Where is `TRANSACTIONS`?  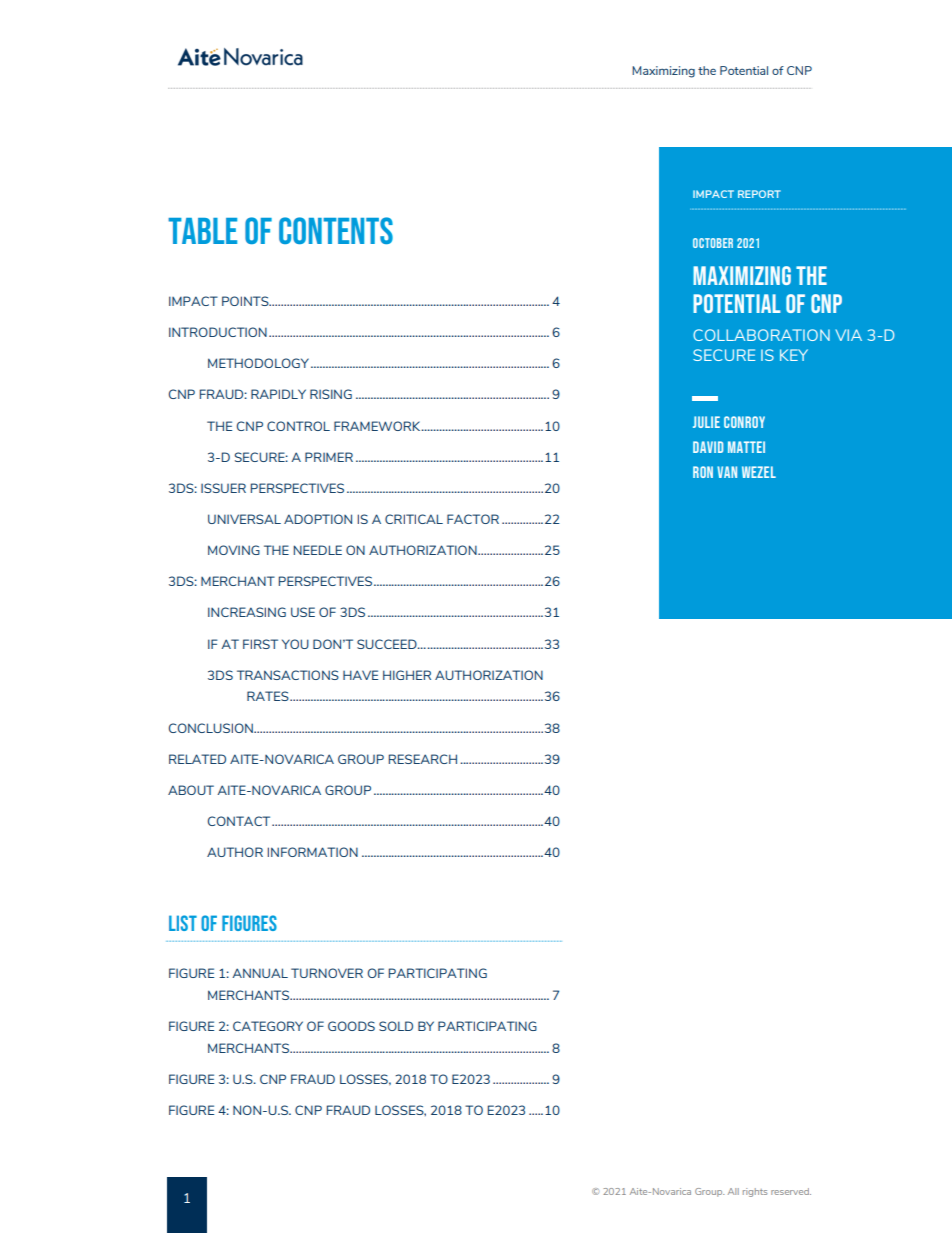
TRANSACTIONS is located at coordinates (288, 675).
